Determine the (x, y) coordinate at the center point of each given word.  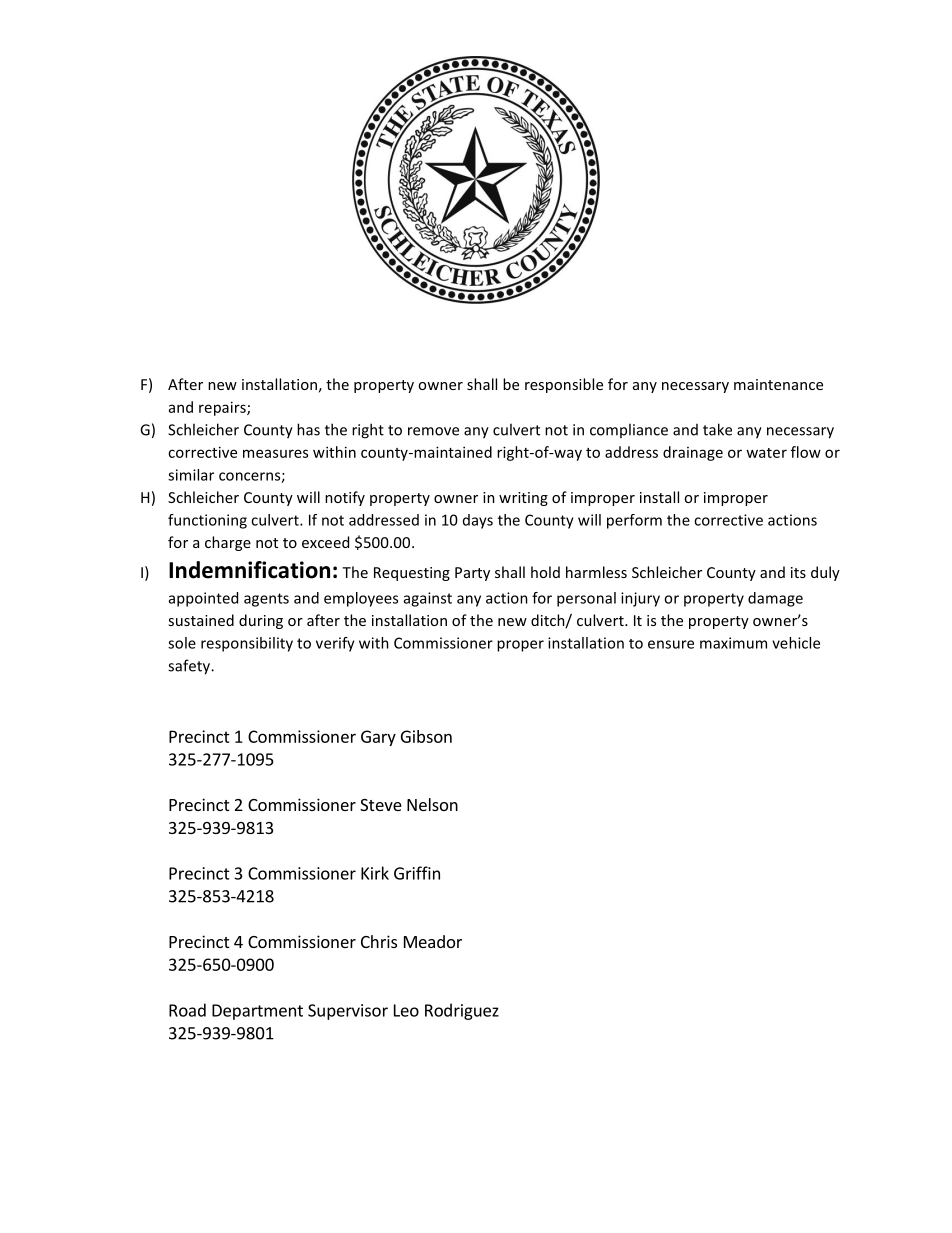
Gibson (426, 736)
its (798, 572)
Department (257, 1012)
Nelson (432, 804)
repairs (223, 408)
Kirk (375, 873)
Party (472, 574)
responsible (564, 385)
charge (228, 543)
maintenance (778, 384)
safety (190, 667)
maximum (733, 643)
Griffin (417, 873)
